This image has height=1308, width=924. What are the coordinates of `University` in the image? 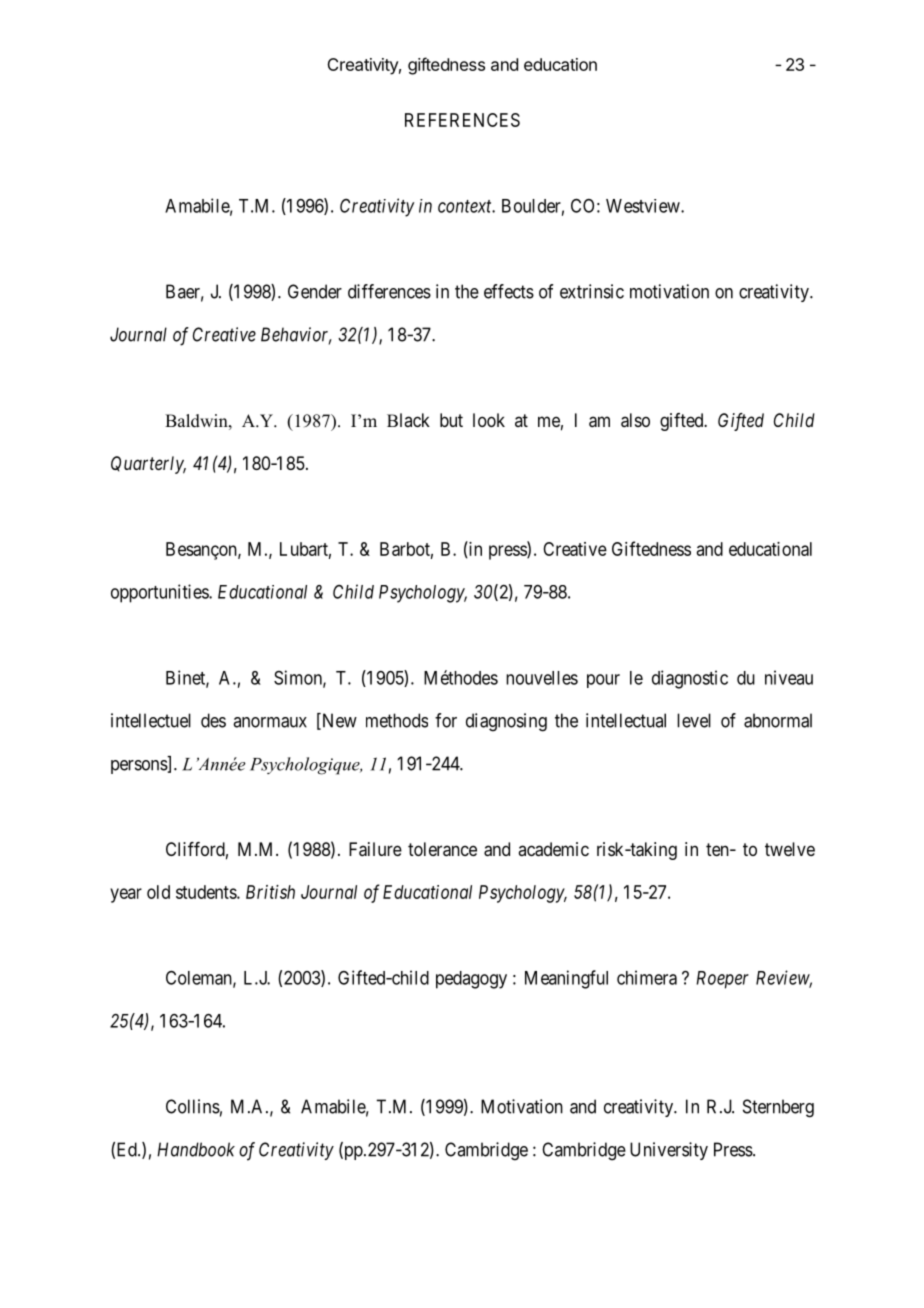 It's located at (669, 1151).
